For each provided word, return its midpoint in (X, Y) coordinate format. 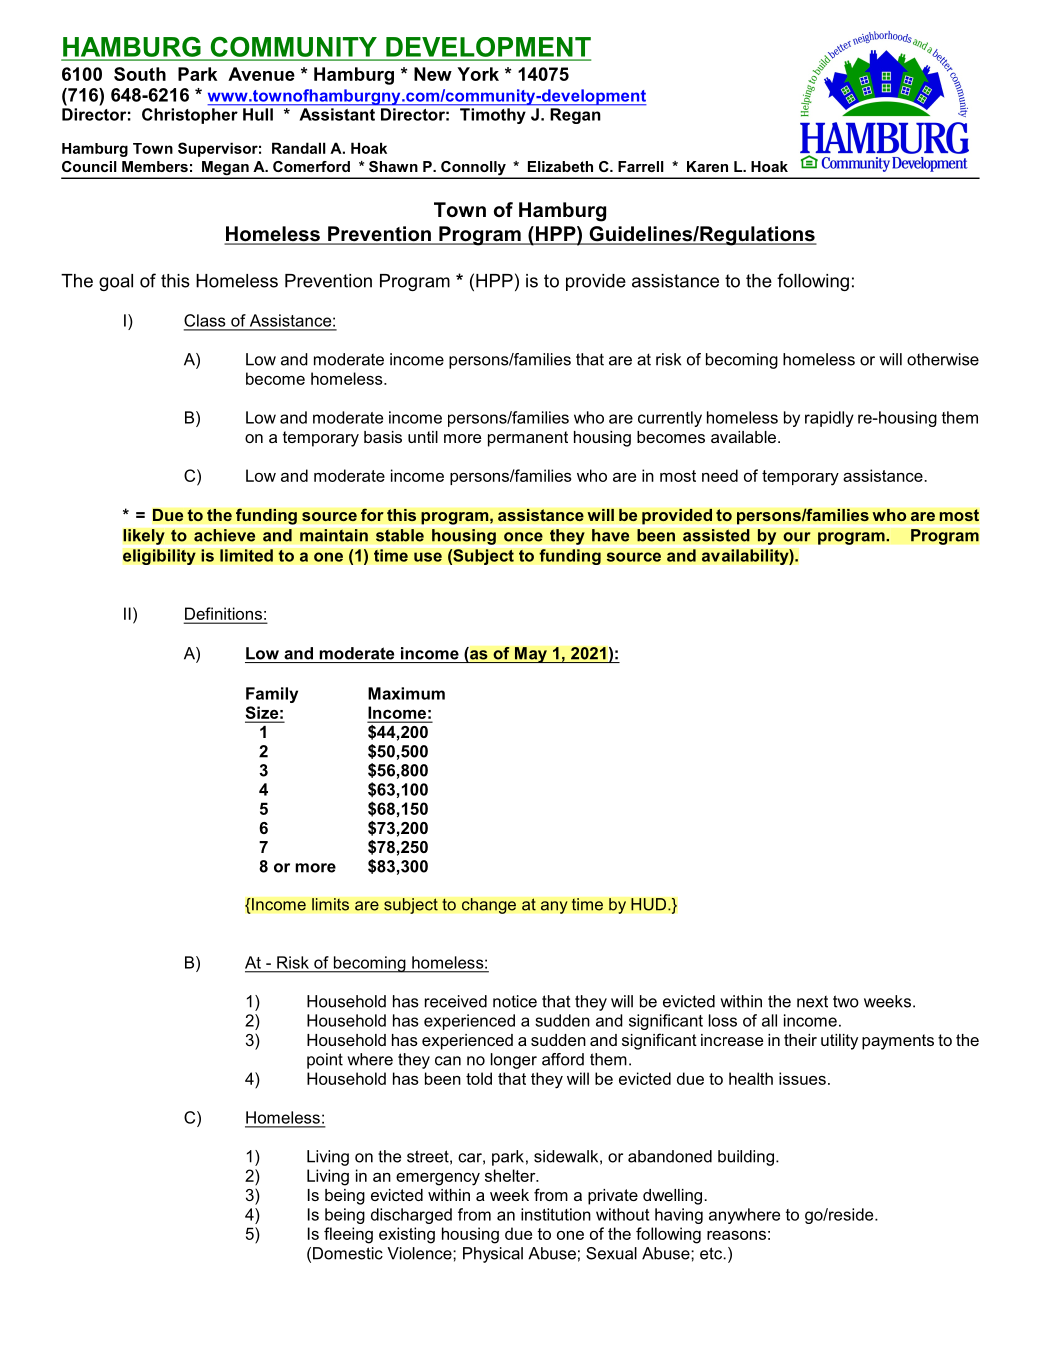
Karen (707, 166)
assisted (716, 535)
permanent (528, 439)
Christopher (190, 116)
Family (272, 695)
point (325, 1061)
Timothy (493, 116)
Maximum (406, 693)
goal (116, 282)
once (523, 537)
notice (515, 1001)
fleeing (348, 1235)
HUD (648, 904)
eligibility (159, 557)
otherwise (943, 359)
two (846, 1001)
